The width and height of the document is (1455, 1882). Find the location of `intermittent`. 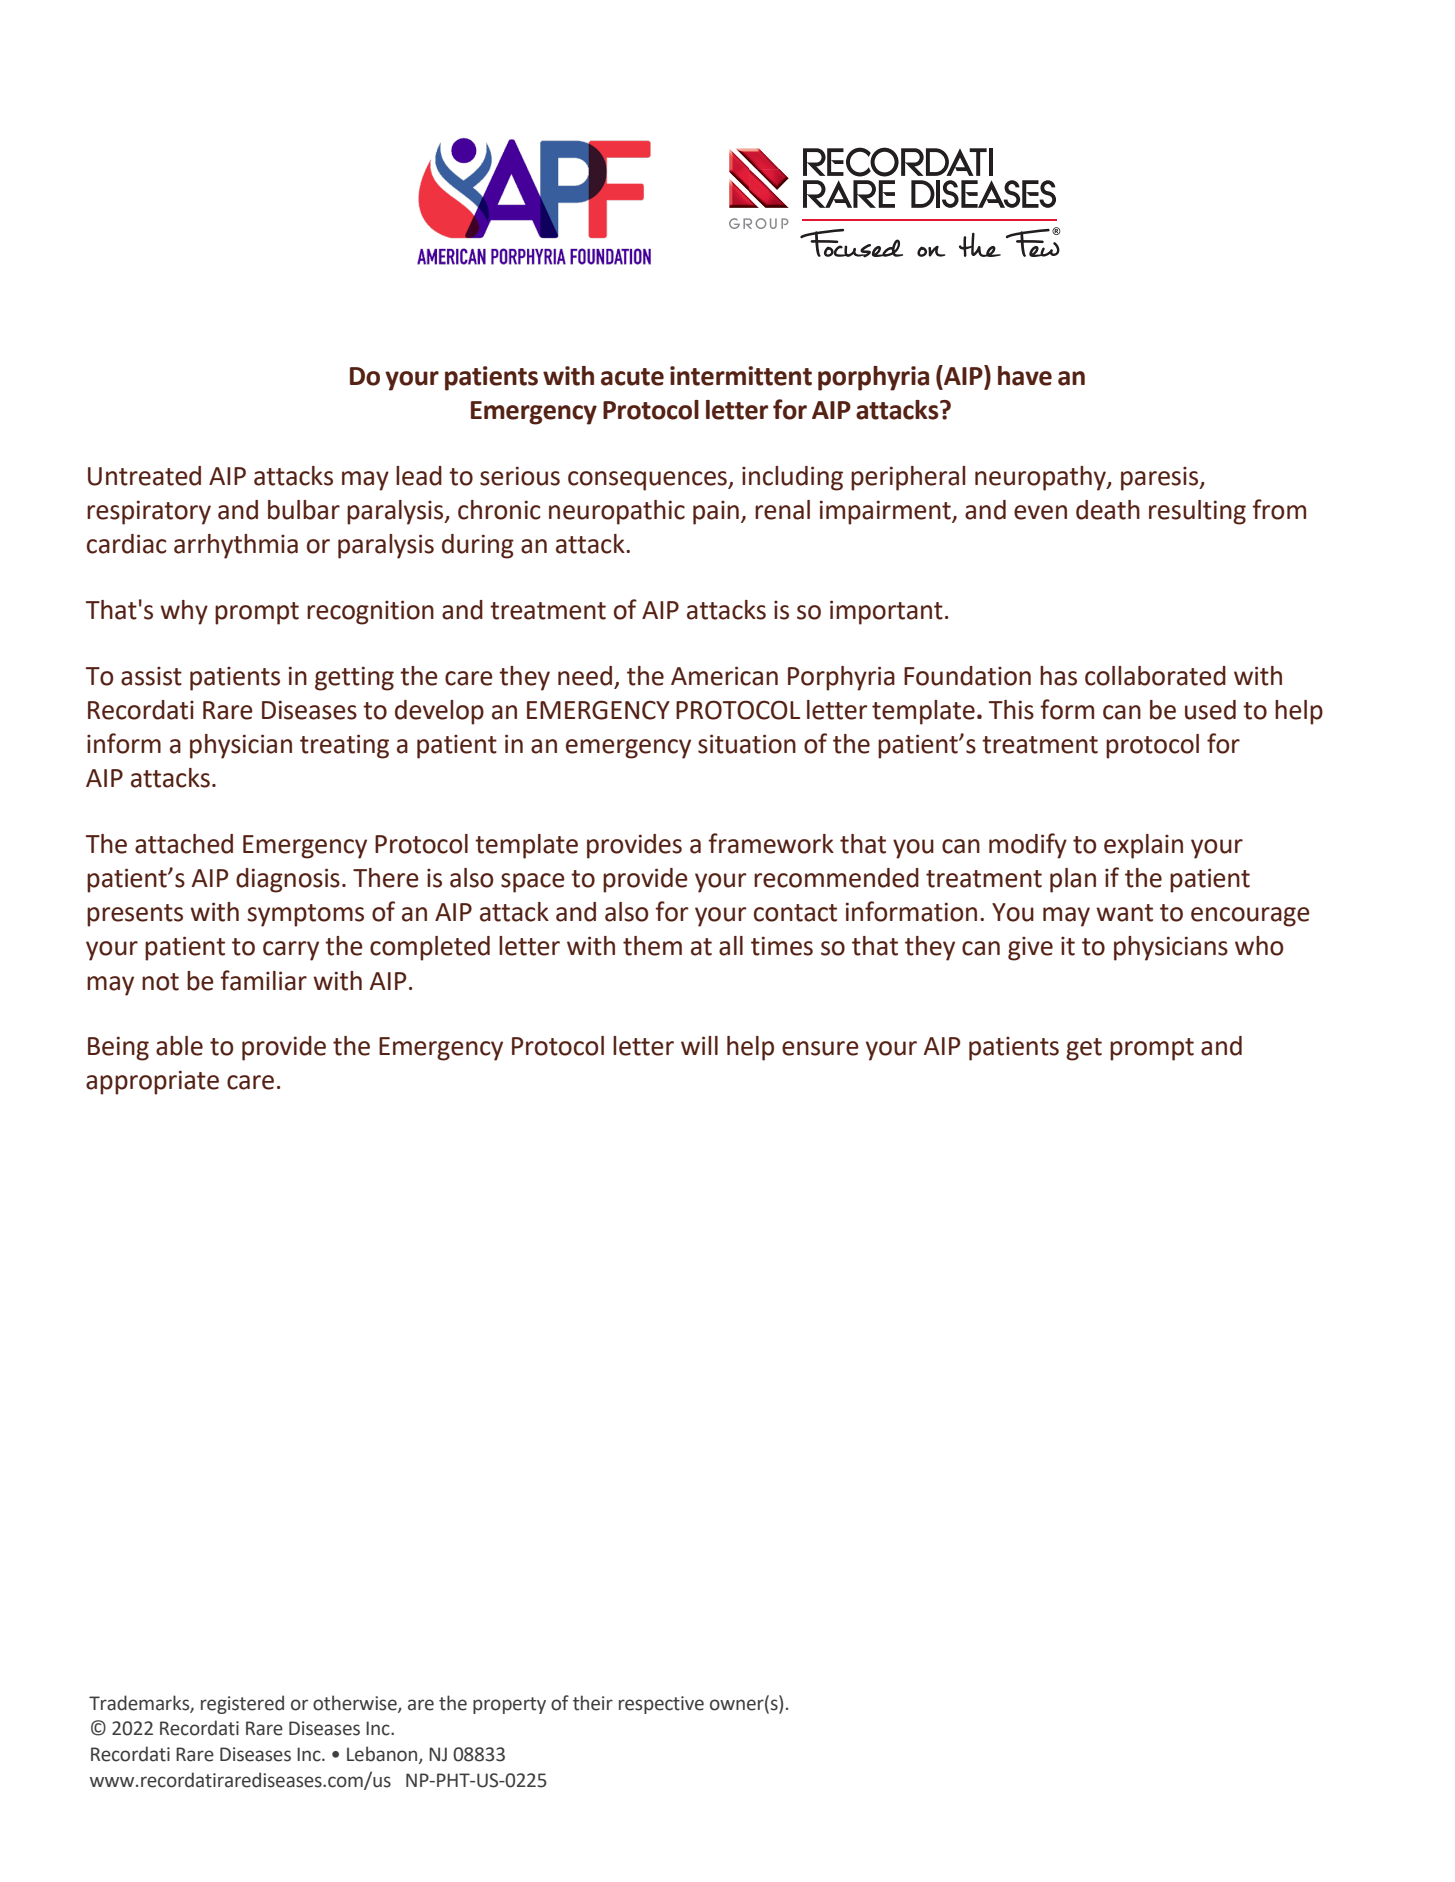

intermittent is located at coordinates (741, 376).
